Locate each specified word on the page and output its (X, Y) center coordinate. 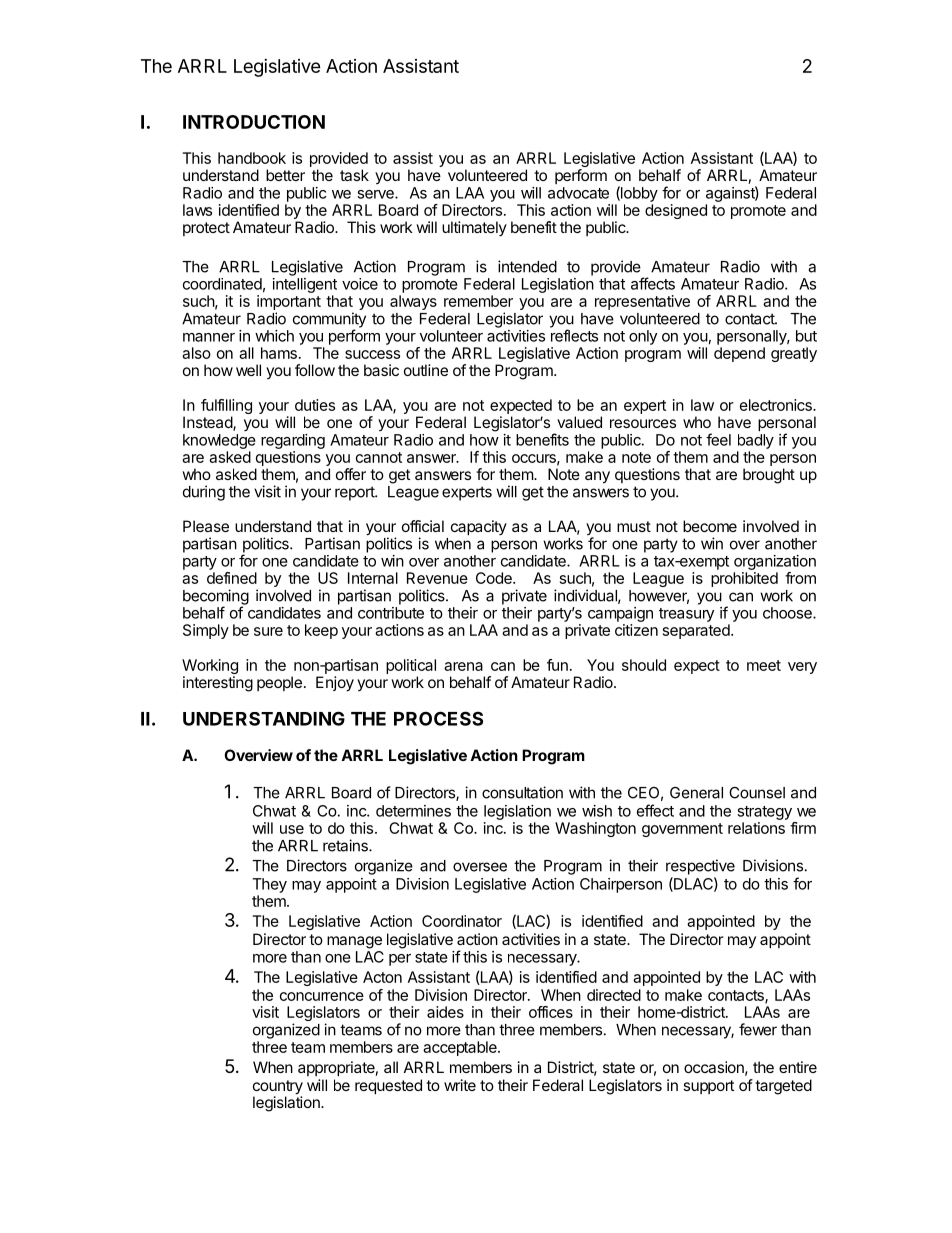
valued (579, 422)
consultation (522, 792)
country (278, 1088)
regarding (293, 441)
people (279, 683)
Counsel (757, 792)
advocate (578, 193)
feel (718, 439)
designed (676, 211)
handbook (252, 158)
